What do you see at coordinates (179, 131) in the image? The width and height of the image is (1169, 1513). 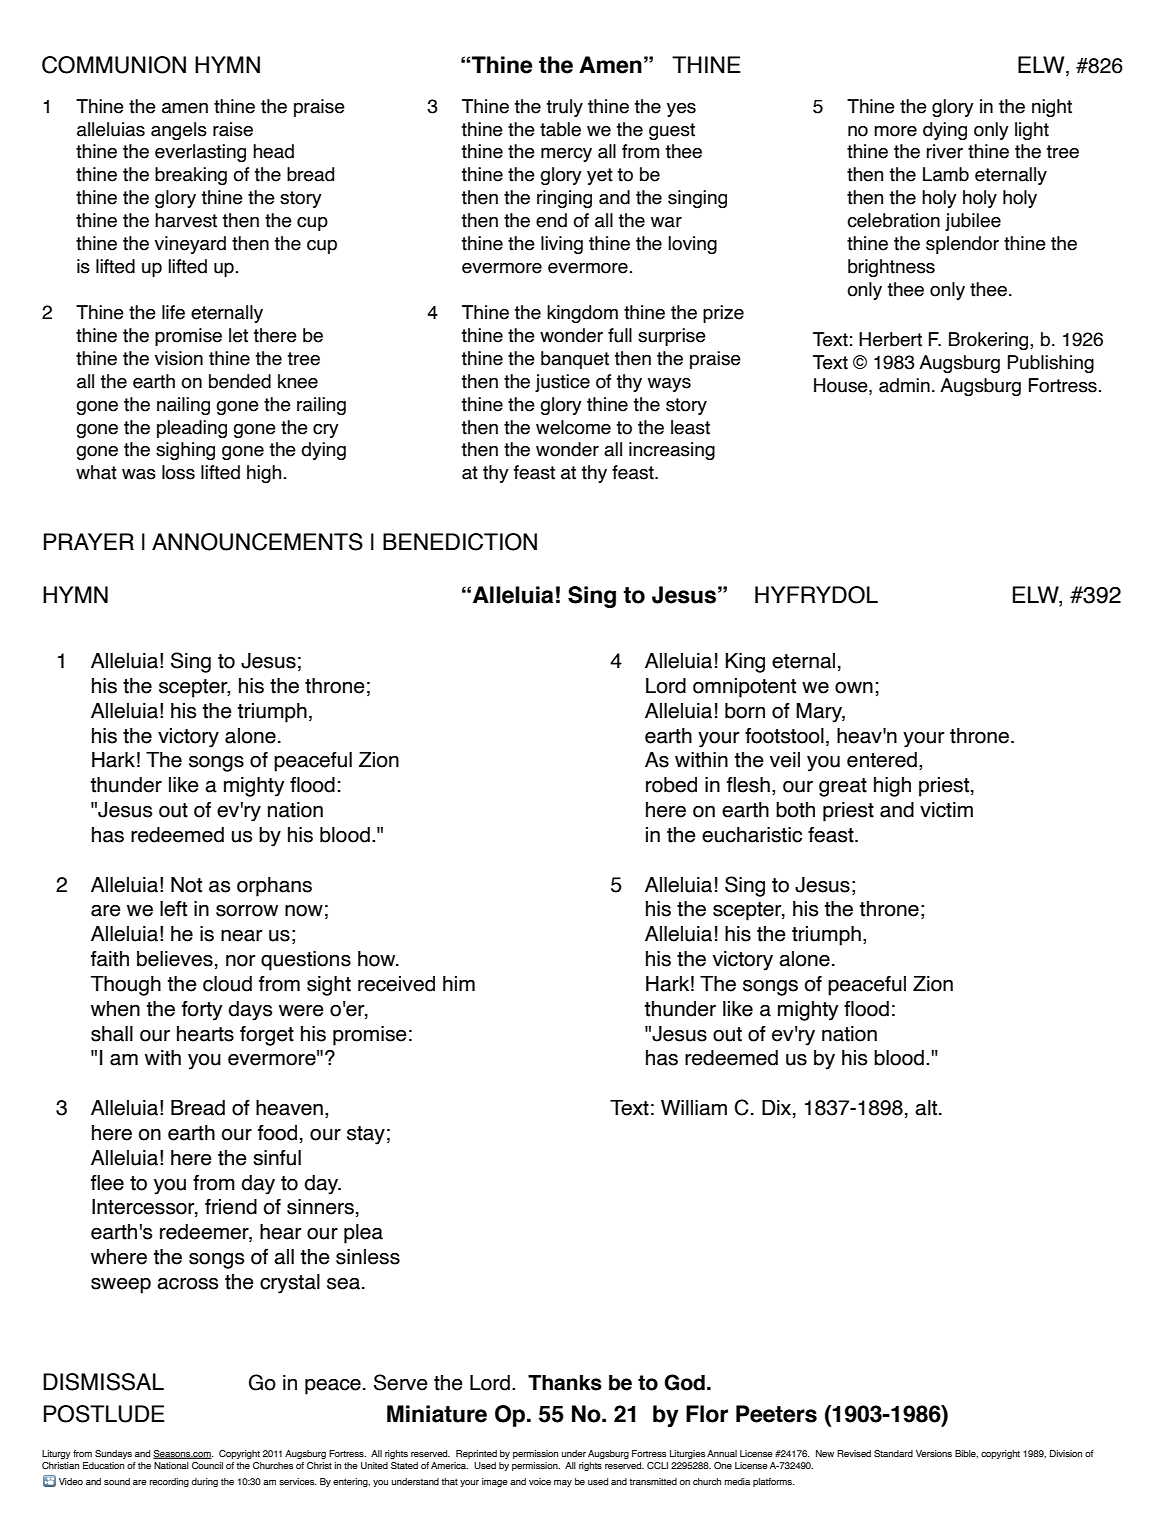 I see `angels` at bounding box center [179, 131].
